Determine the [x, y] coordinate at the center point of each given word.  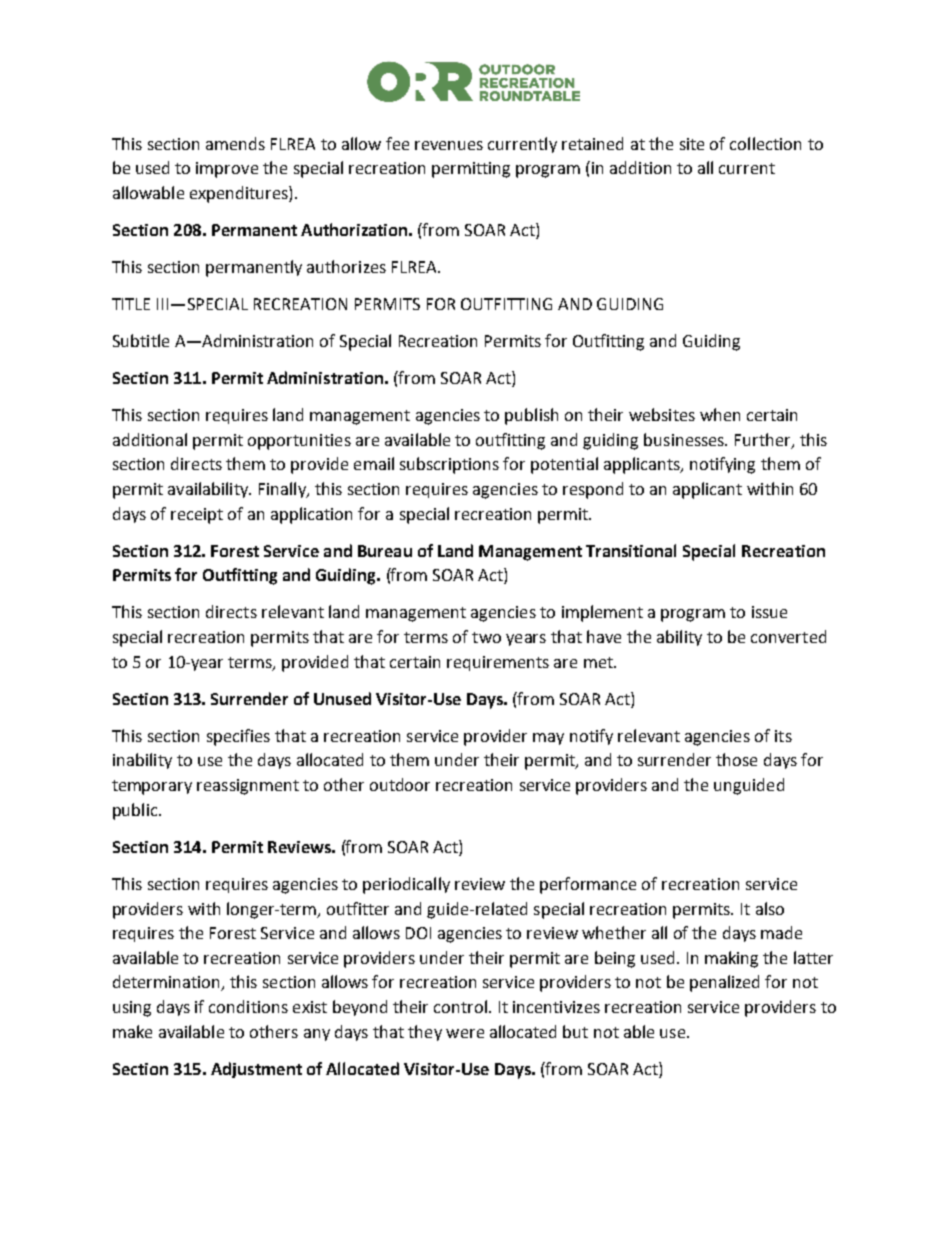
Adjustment [256, 1070]
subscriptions [449, 465]
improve [227, 170]
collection [765, 143]
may [548, 739]
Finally [283, 490]
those [736, 759]
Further [764, 441]
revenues [449, 145]
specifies [238, 737]
